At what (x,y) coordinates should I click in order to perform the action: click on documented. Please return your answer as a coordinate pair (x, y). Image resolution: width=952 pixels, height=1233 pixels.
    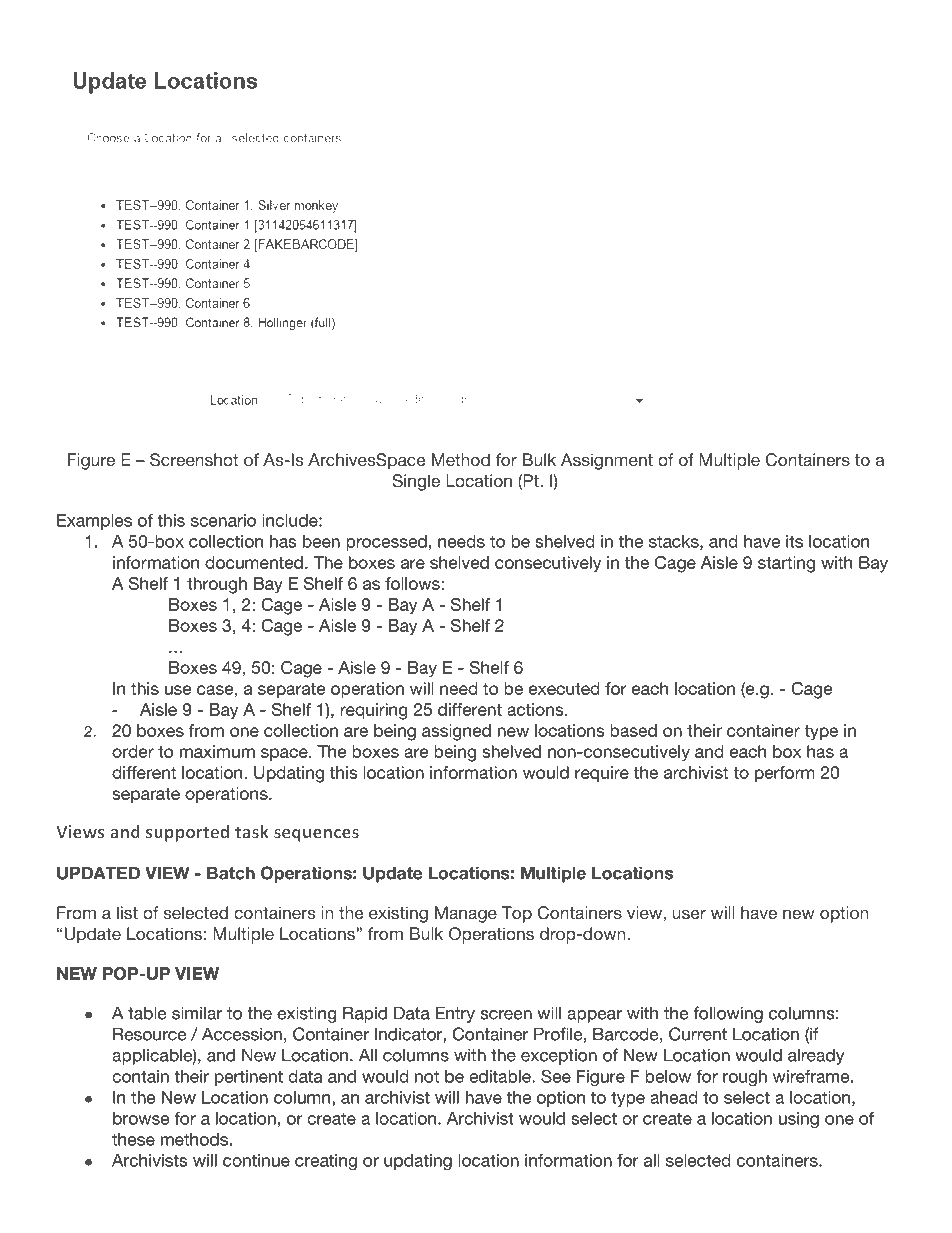
    Looking at the image, I should click on (254, 562).
